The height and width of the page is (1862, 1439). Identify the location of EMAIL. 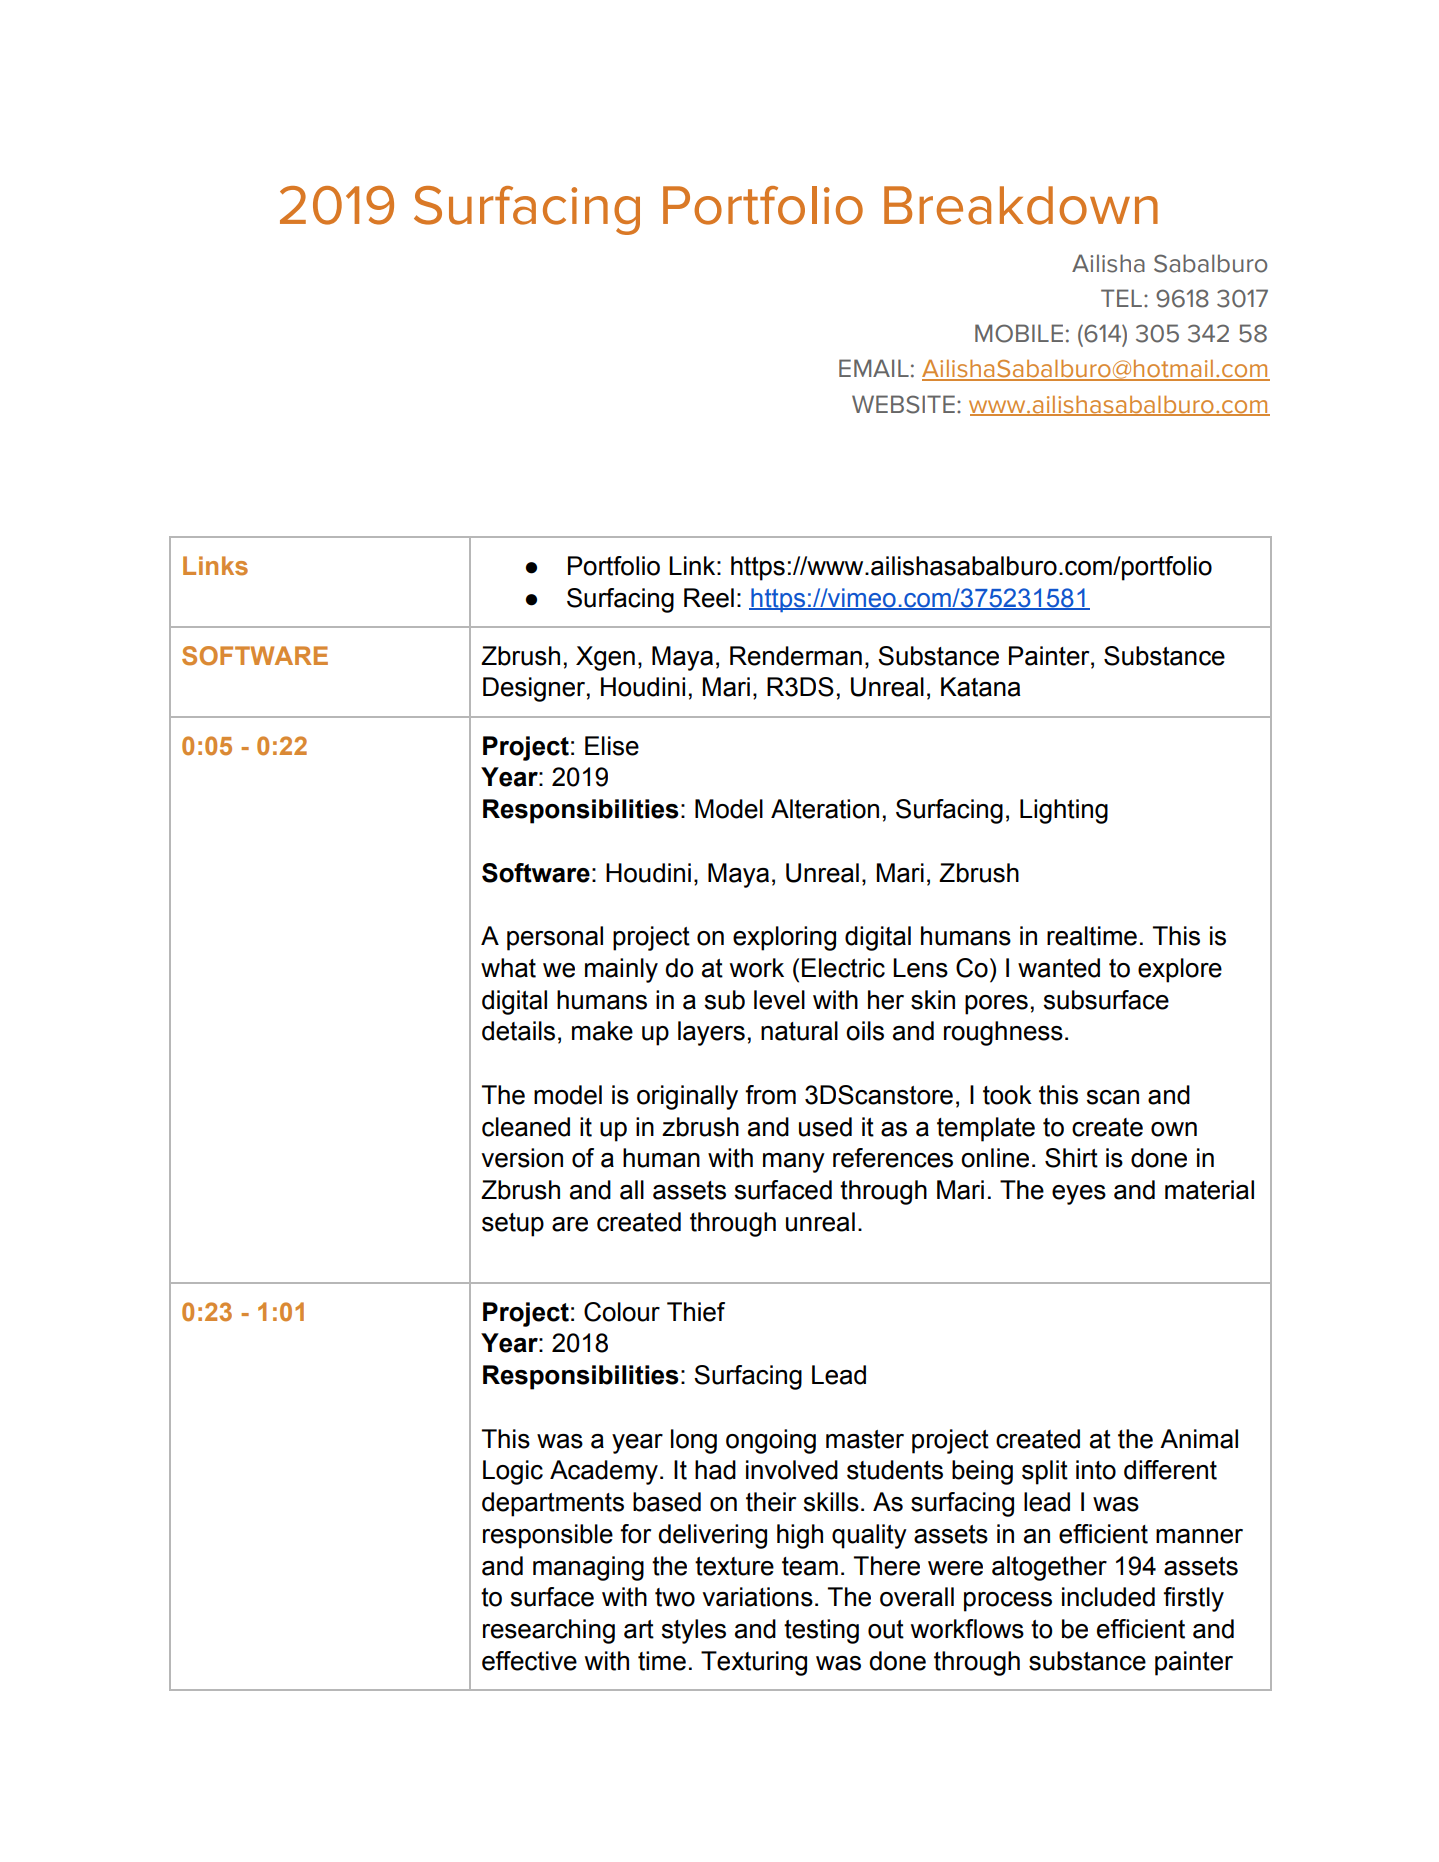
(874, 368).
